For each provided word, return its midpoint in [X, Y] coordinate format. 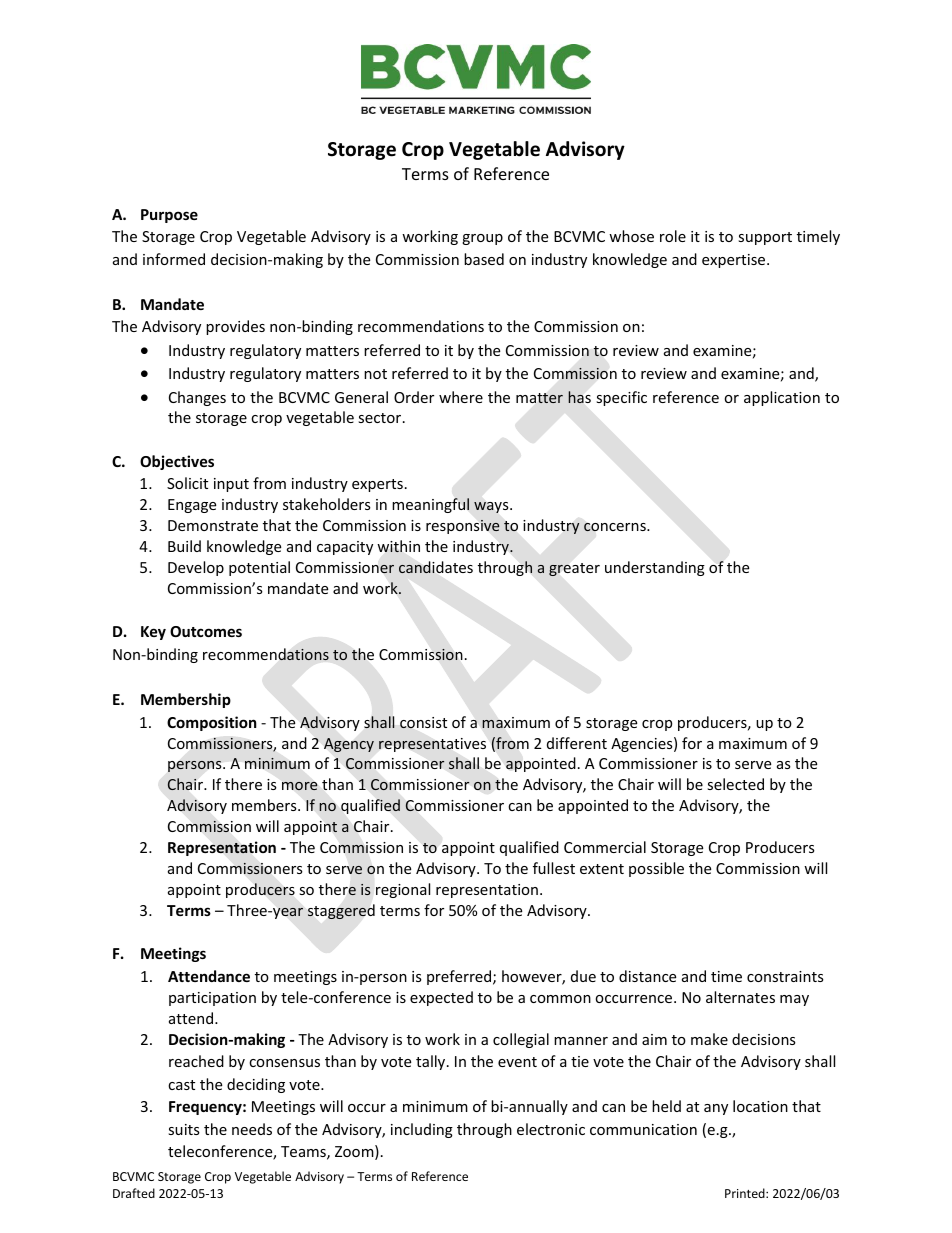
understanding [655, 568]
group [482, 239]
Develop [196, 568]
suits [184, 1129]
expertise [735, 261]
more [299, 786]
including [422, 1130]
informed [174, 259]
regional [403, 890]
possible [656, 869]
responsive [463, 527]
